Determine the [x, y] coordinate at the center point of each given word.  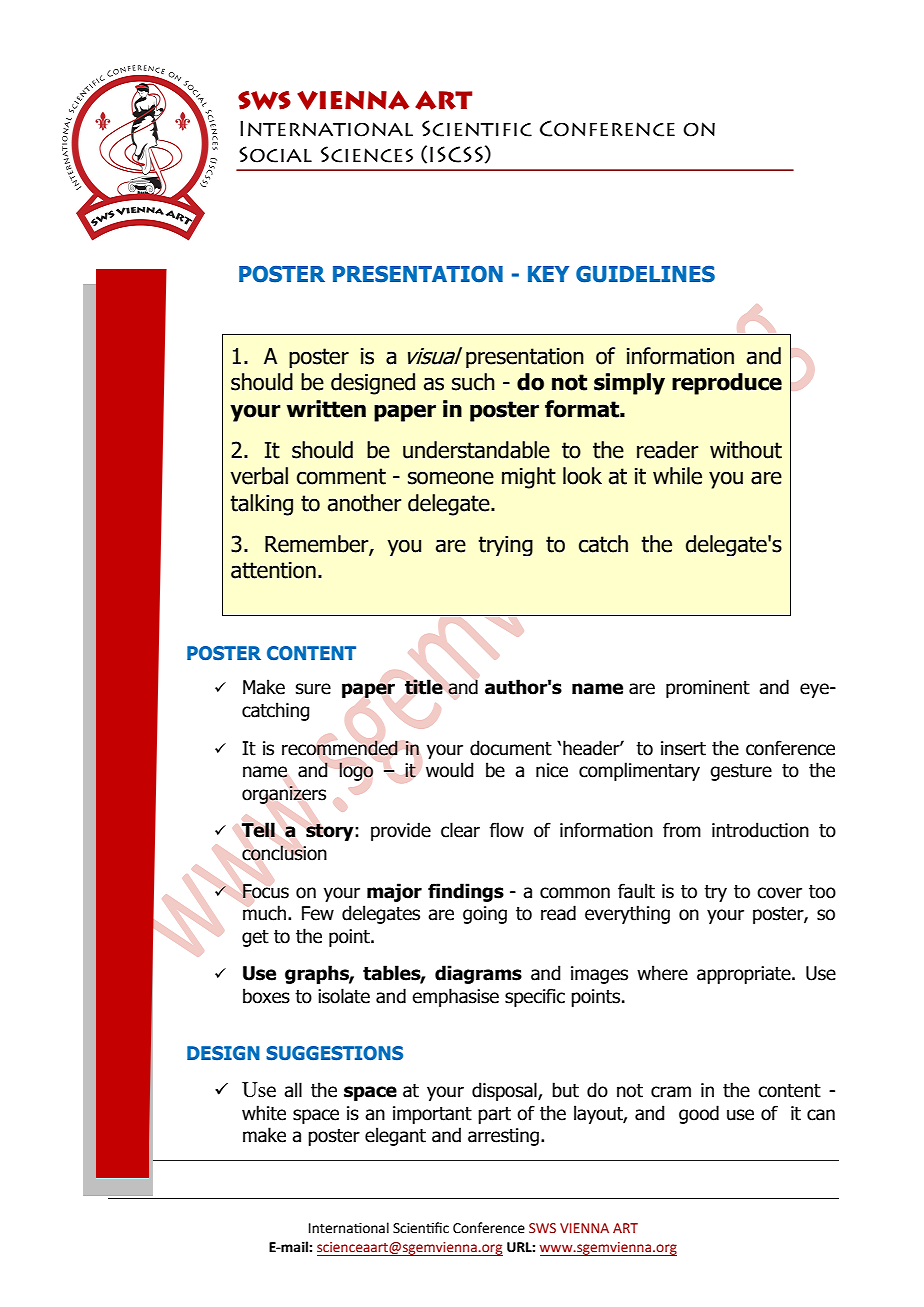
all [293, 1090]
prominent [708, 689]
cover [779, 893]
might [529, 478]
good [699, 1114]
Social [275, 154]
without [746, 450]
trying [505, 546]
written [326, 409]
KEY [548, 274]
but [565, 1090]
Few [318, 913]
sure [313, 689]
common [575, 893]
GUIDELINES [645, 274]
